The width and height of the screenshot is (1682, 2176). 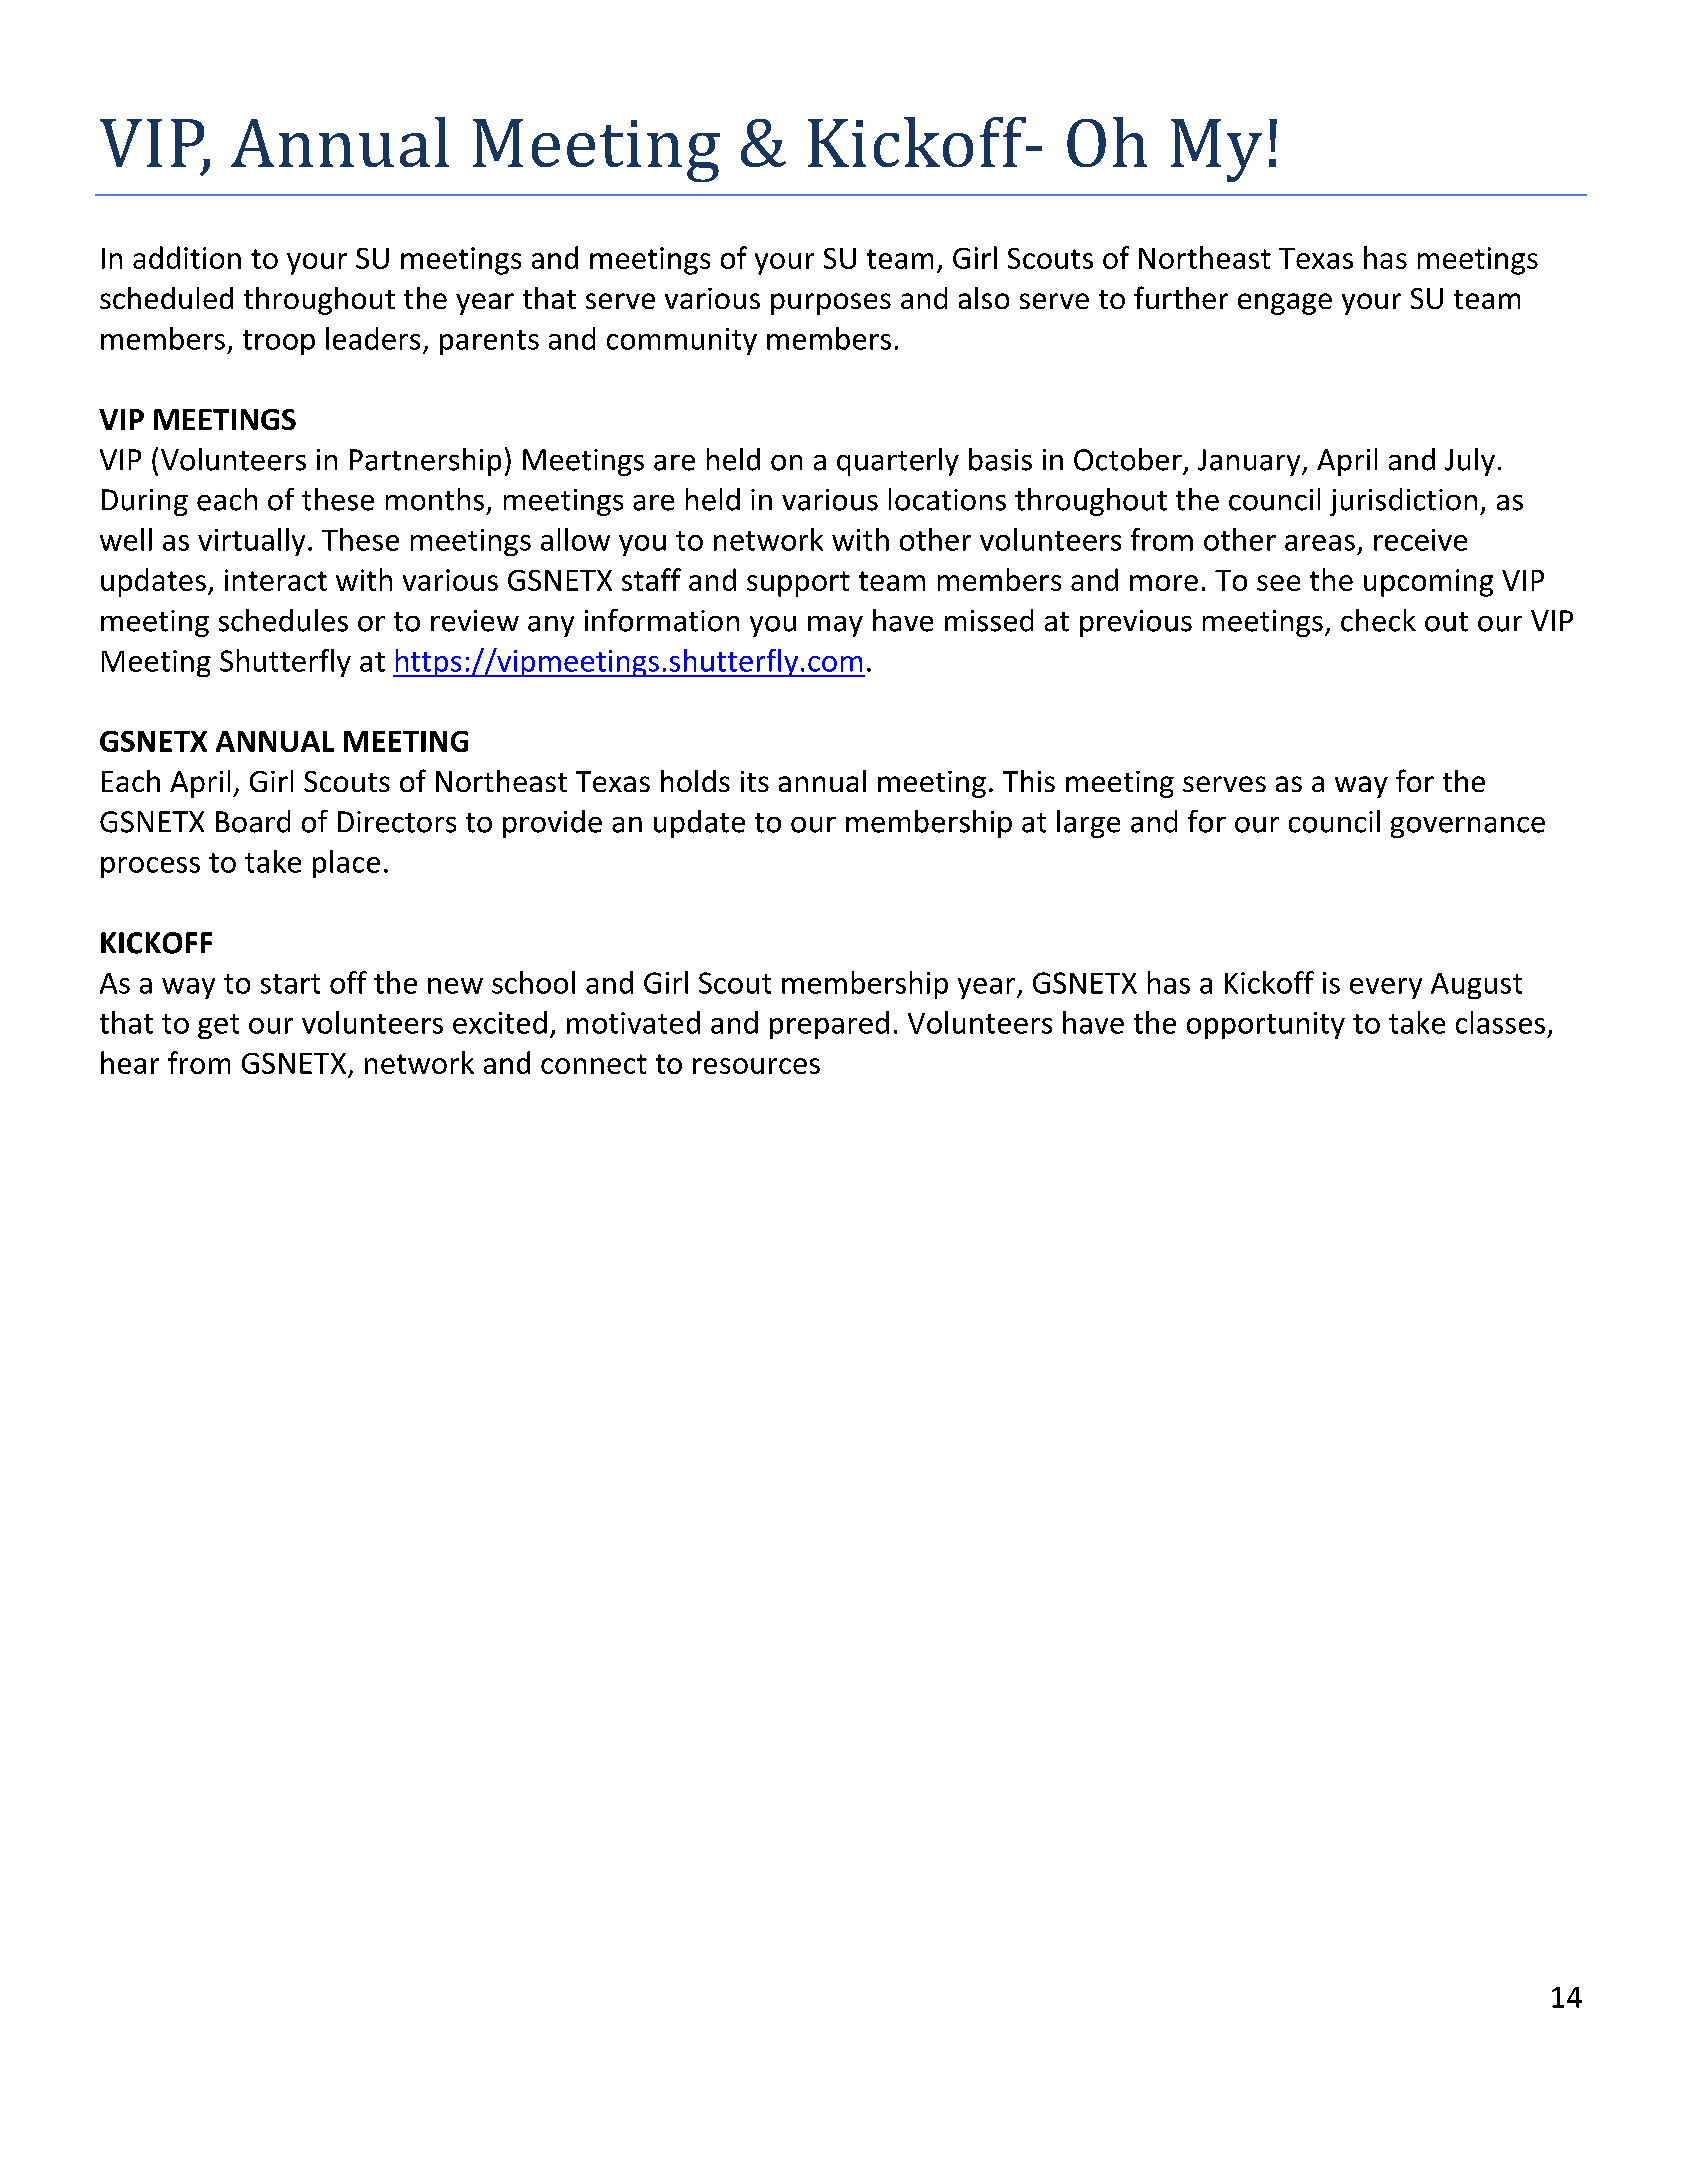 What do you see at coordinates (831, 304) in the screenshot?
I see `purposes` at bounding box center [831, 304].
